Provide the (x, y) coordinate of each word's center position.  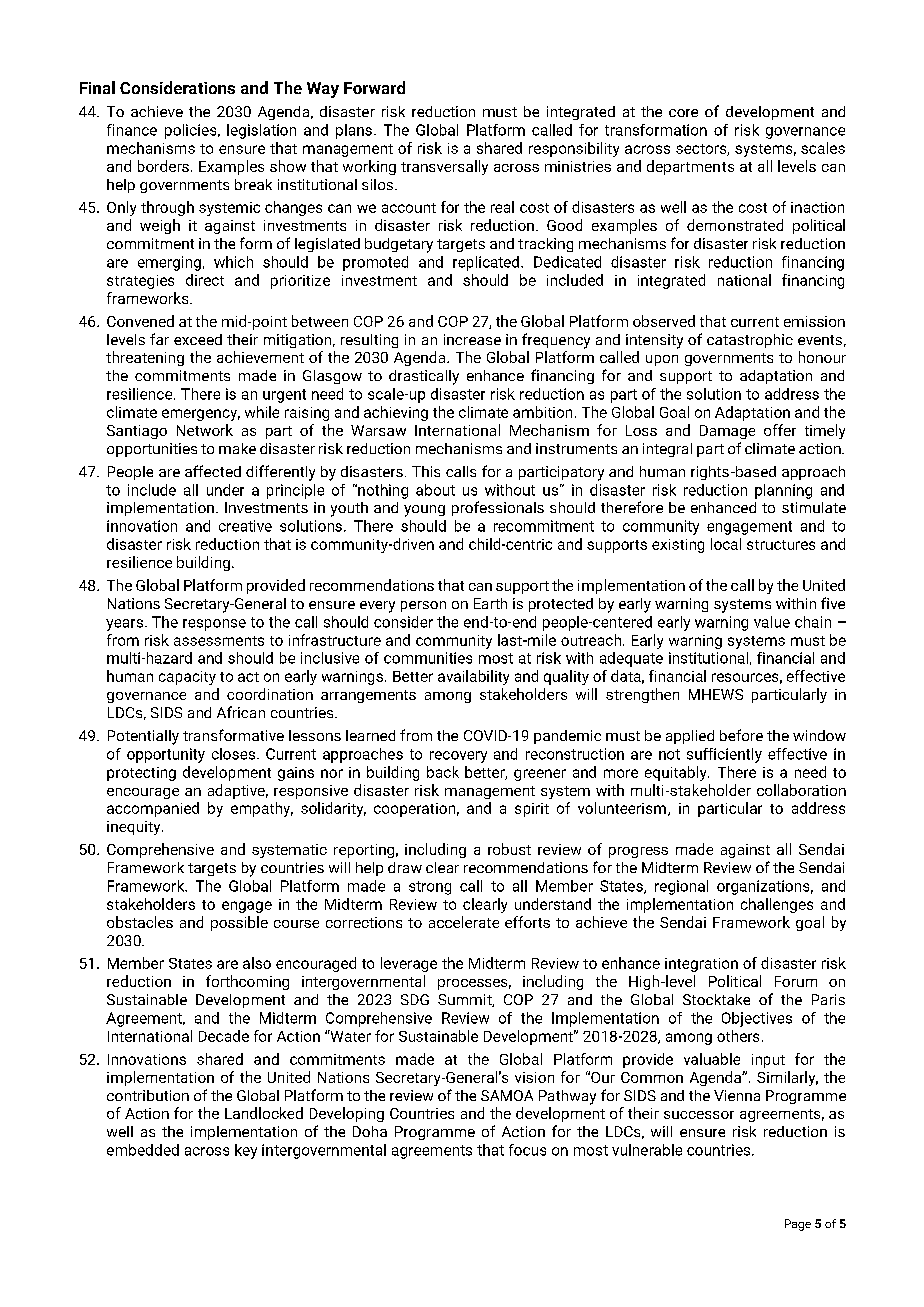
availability (473, 677)
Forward (374, 87)
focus (527, 1150)
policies (192, 131)
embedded (143, 1150)
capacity (187, 678)
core (683, 113)
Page (798, 1225)
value (772, 622)
